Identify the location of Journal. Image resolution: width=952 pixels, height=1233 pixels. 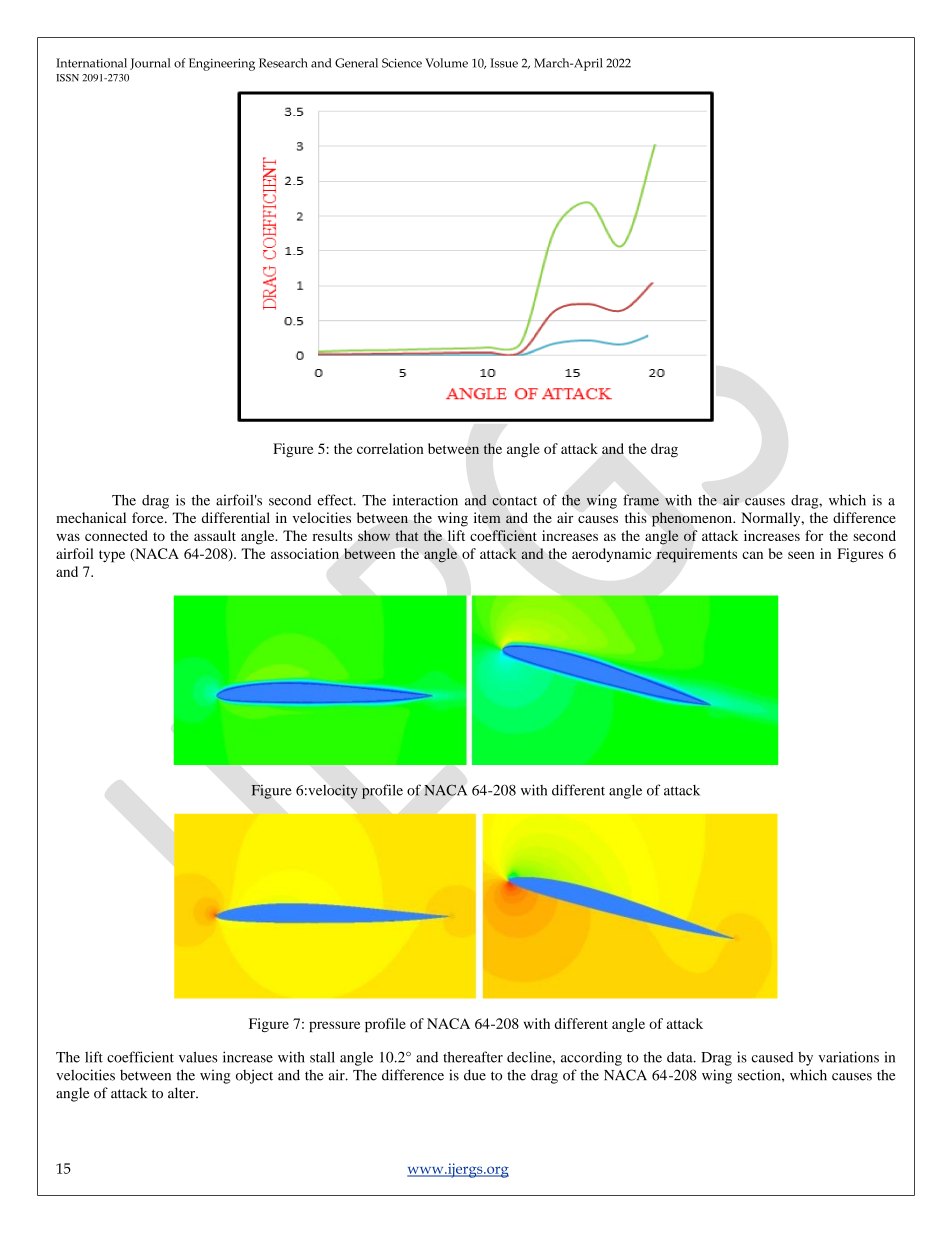
(150, 64).
